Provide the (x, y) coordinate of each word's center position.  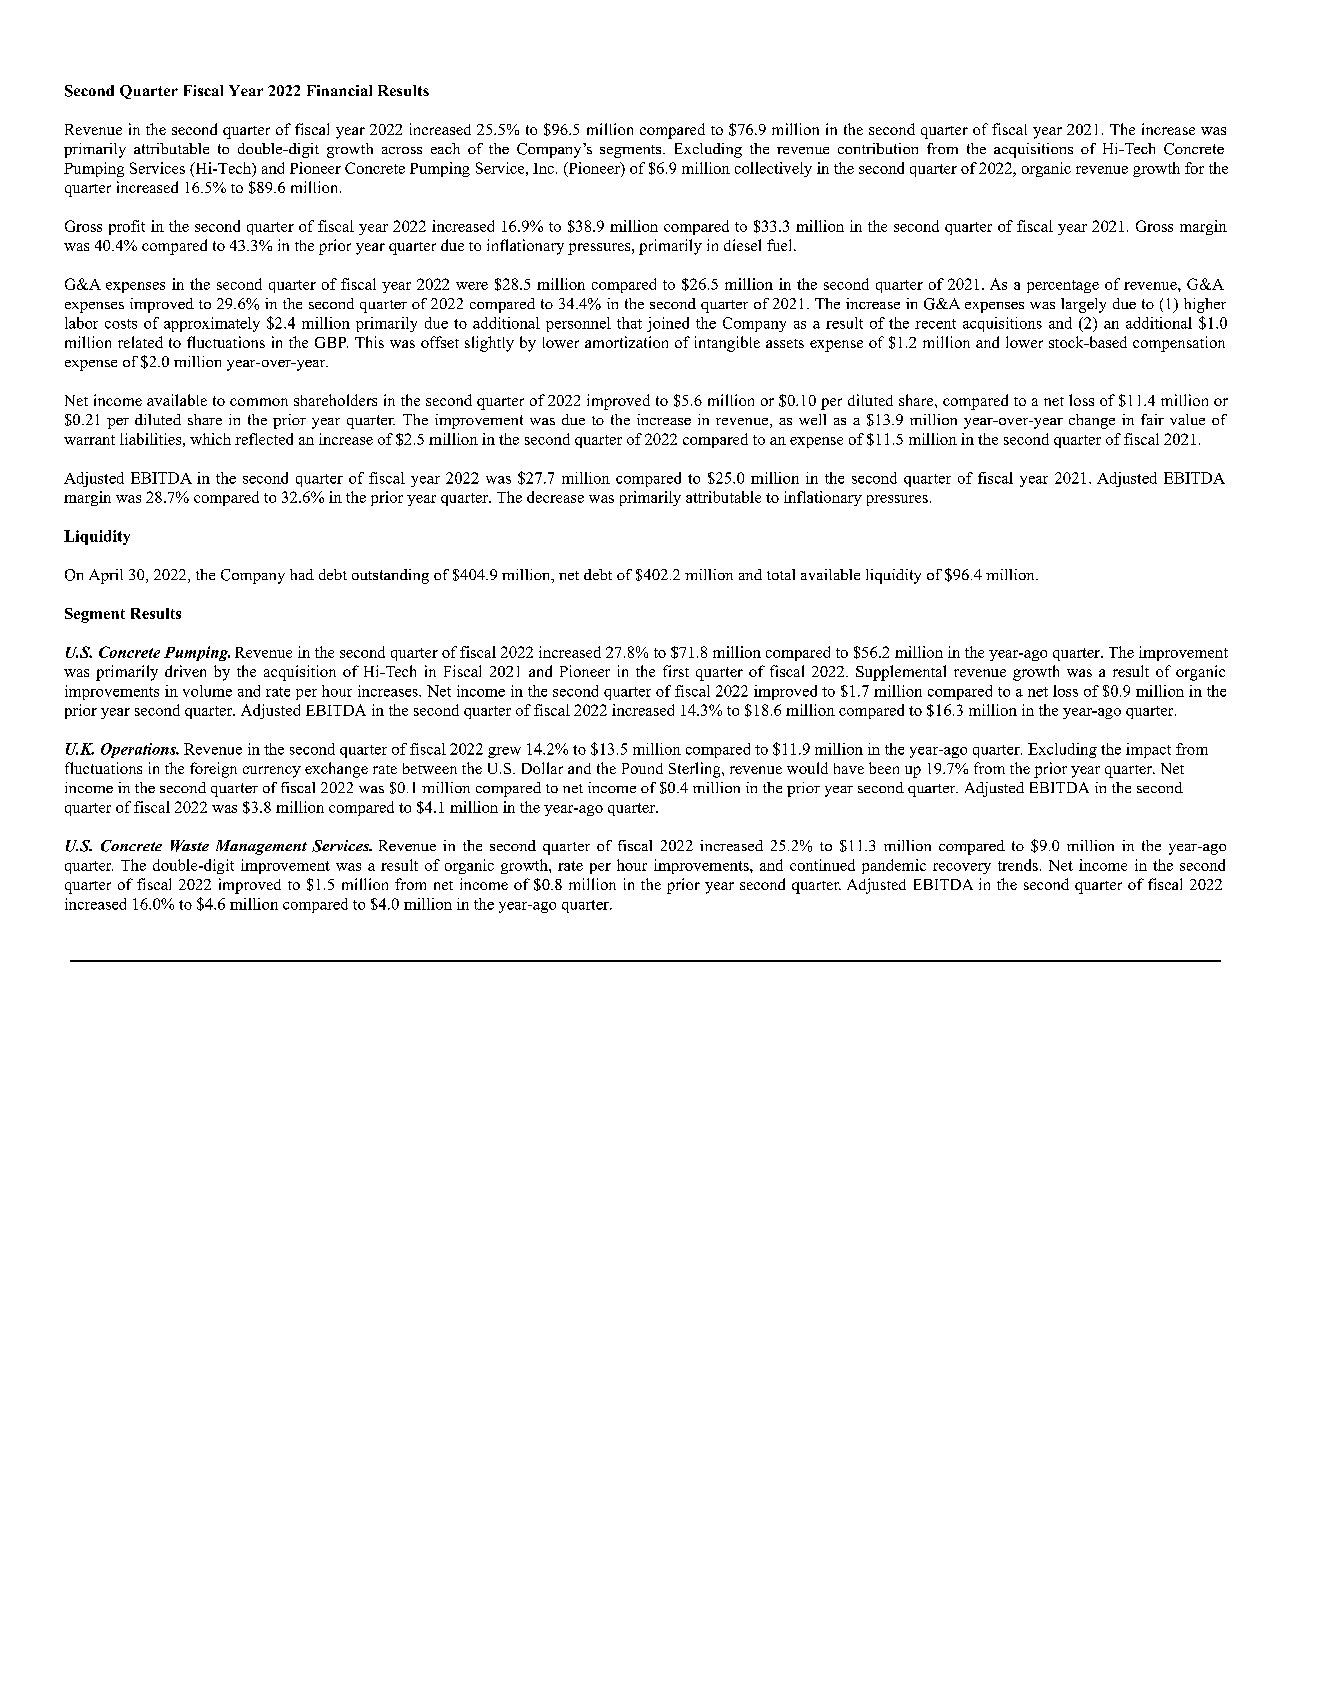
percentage (1063, 286)
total (781, 574)
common (259, 402)
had (302, 574)
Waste (190, 846)
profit (127, 227)
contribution (878, 148)
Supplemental (901, 673)
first (676, 671)
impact (1148, 750)
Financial (339, 90)
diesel (742, 245)
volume (207, 691)
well (812, 419)
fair (1152, 419)
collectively (773, 169)
